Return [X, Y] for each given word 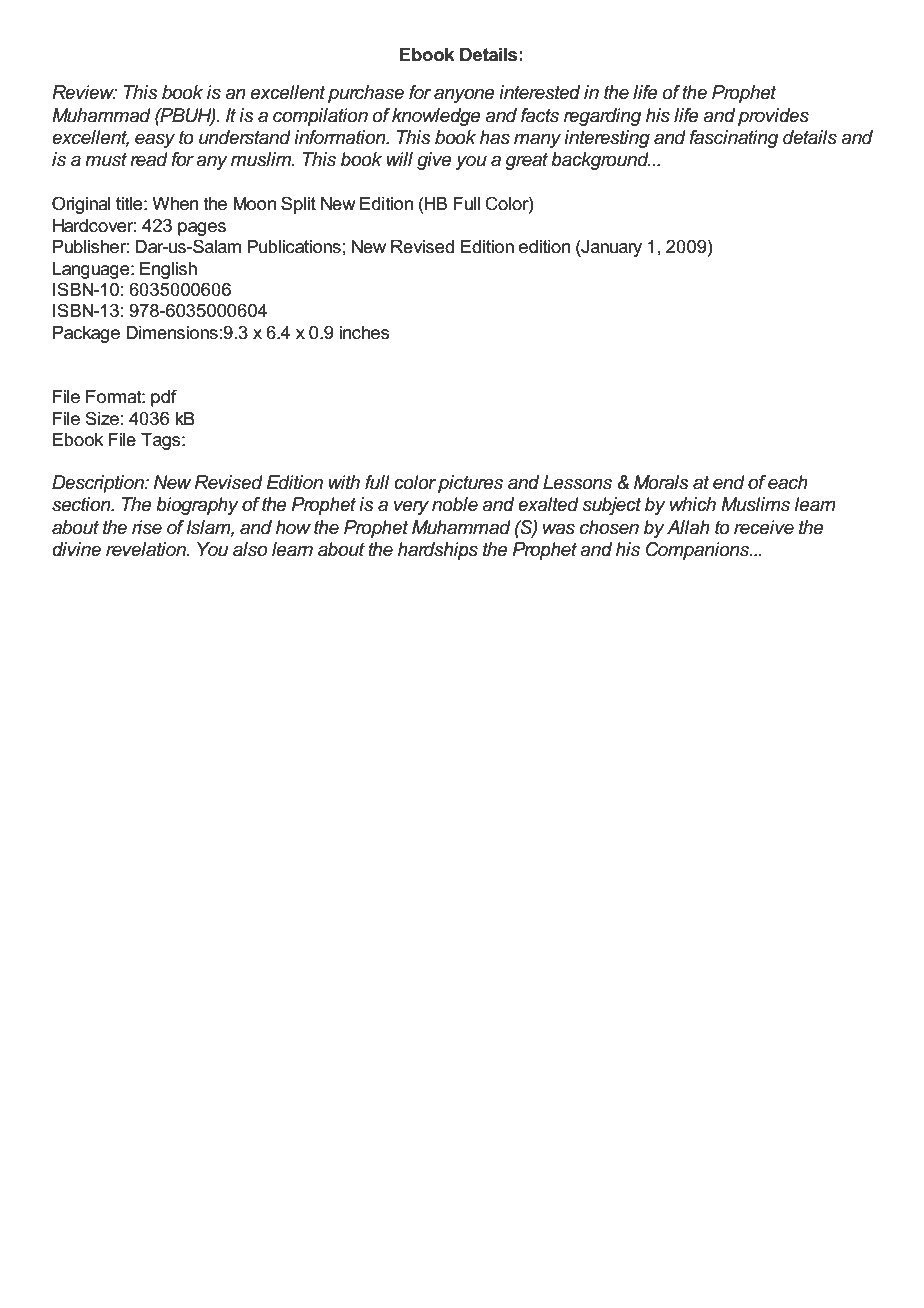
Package [86, 334]
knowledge [436, 117]
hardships [438, 551]
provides [773, 117]
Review [84, 92]
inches [364, 333]
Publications [294, 247]
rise [147, 527]
